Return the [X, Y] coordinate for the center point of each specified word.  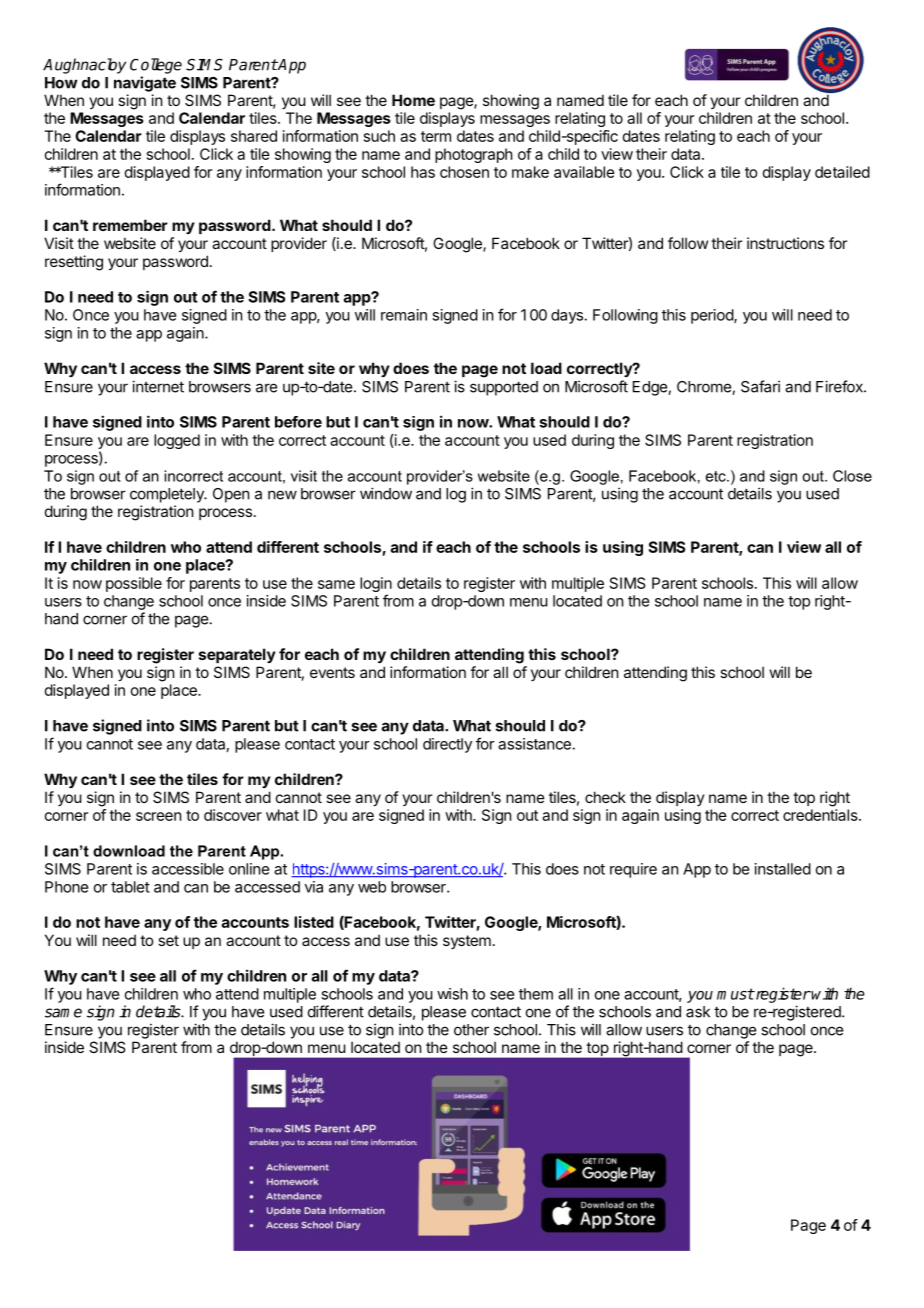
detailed [842, 172]
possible [134, 584]
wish [452, 994]
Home [413, 100]
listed [314, 922]
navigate [145, 84]
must [735, 994]
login [376, 584]
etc [717, 476]
